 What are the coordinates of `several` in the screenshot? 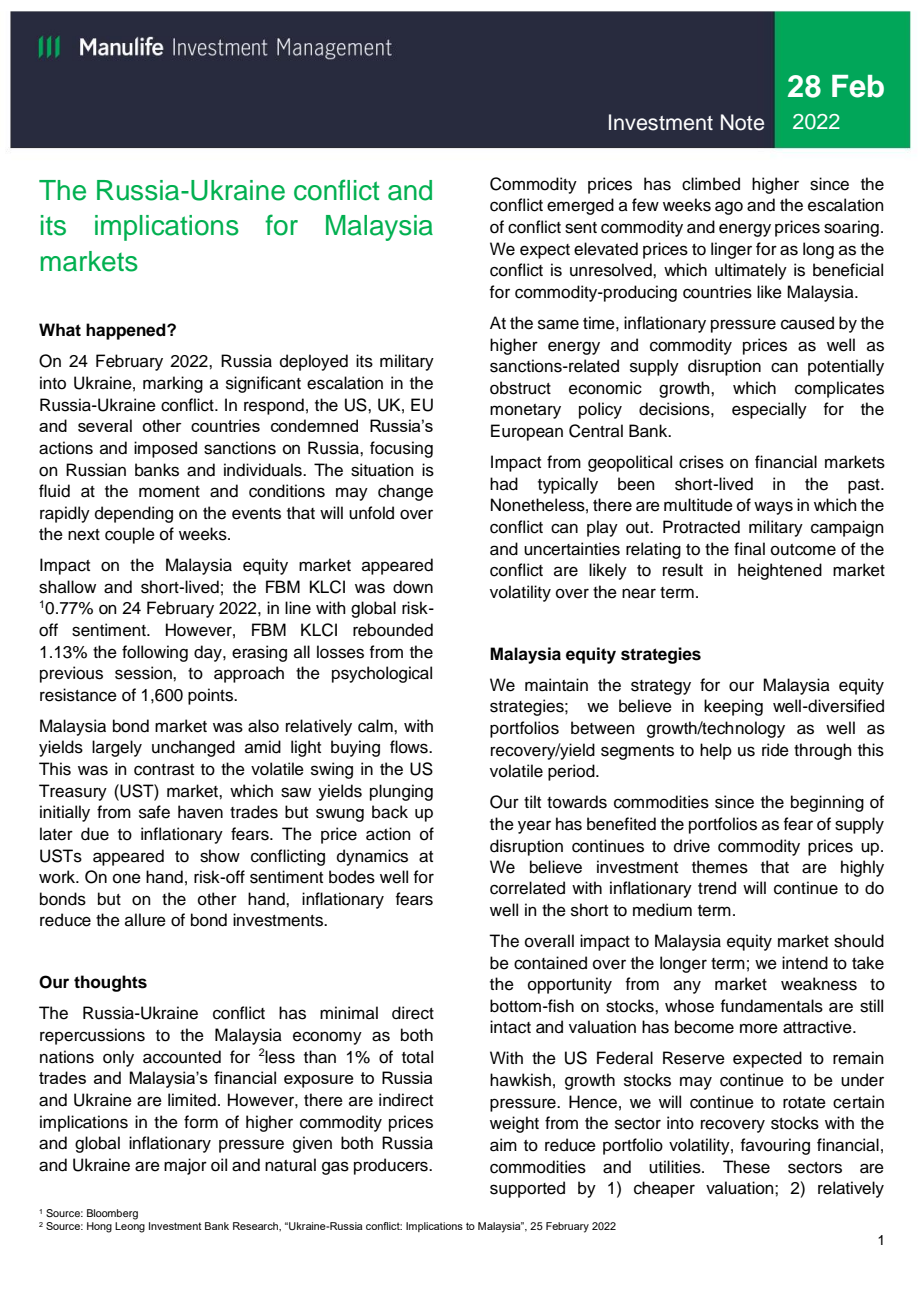 It's located at (105, 425).
